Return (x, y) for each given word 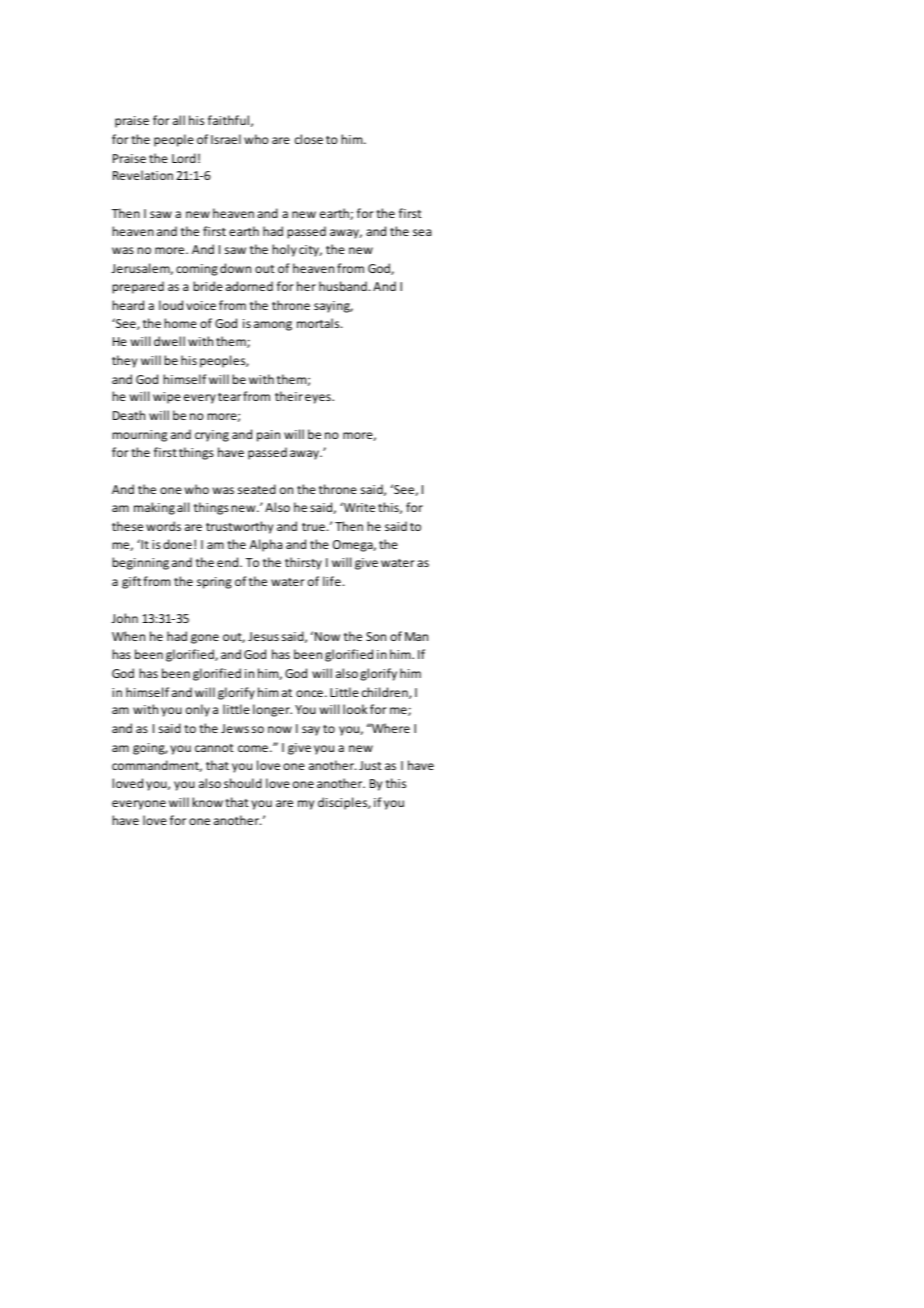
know (207, 802)
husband (343, 286)
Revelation (143, 175)
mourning (139, 436)
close (309, 139)
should (243, 783)
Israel (226, 139)
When (128, 636)
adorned (249, 286)
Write (358, 507)
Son (376, 636)
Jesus (263, 636)
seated (257, 489)
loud (171, 305)
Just (370, 765)
